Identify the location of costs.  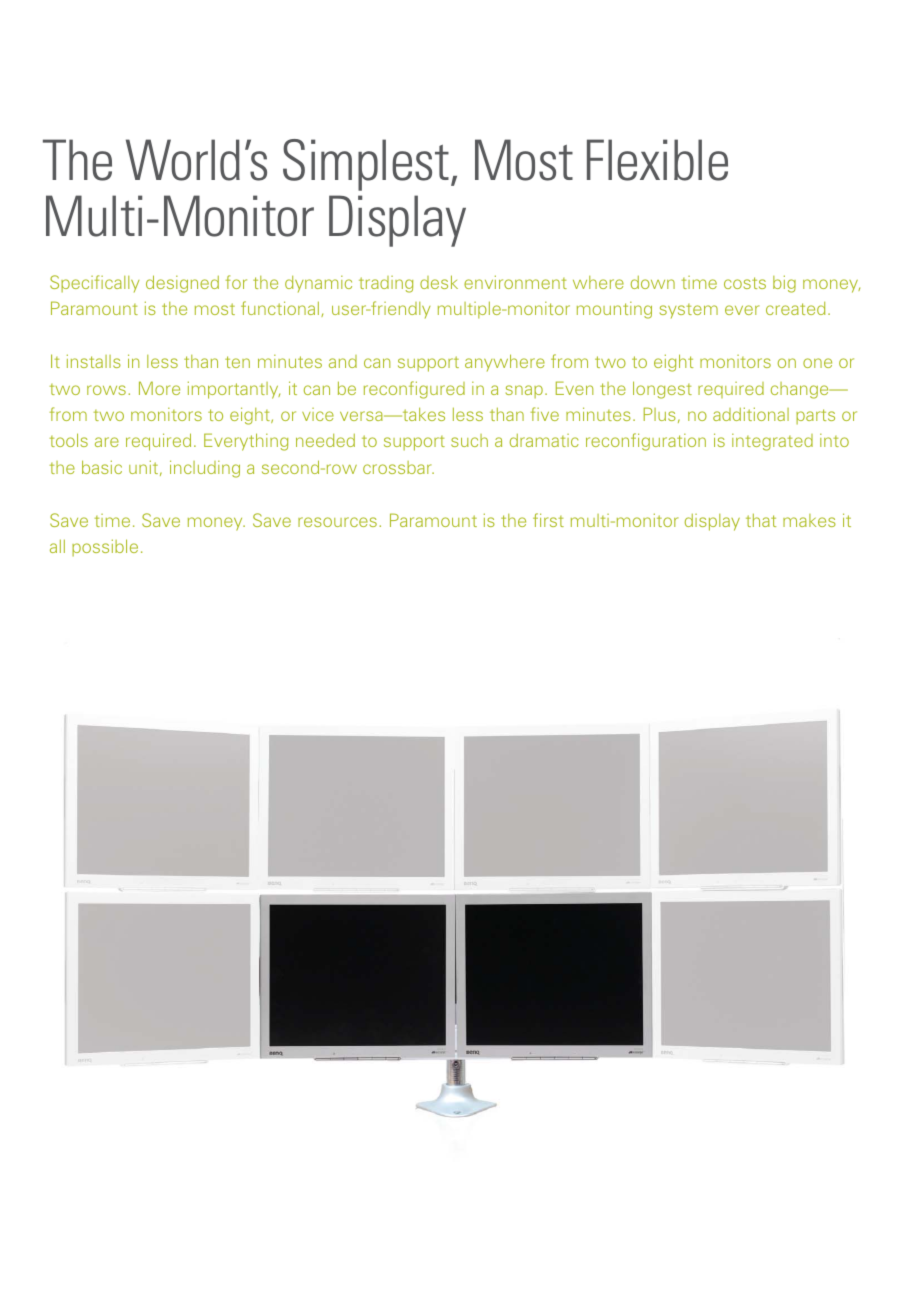
(745, 283).
